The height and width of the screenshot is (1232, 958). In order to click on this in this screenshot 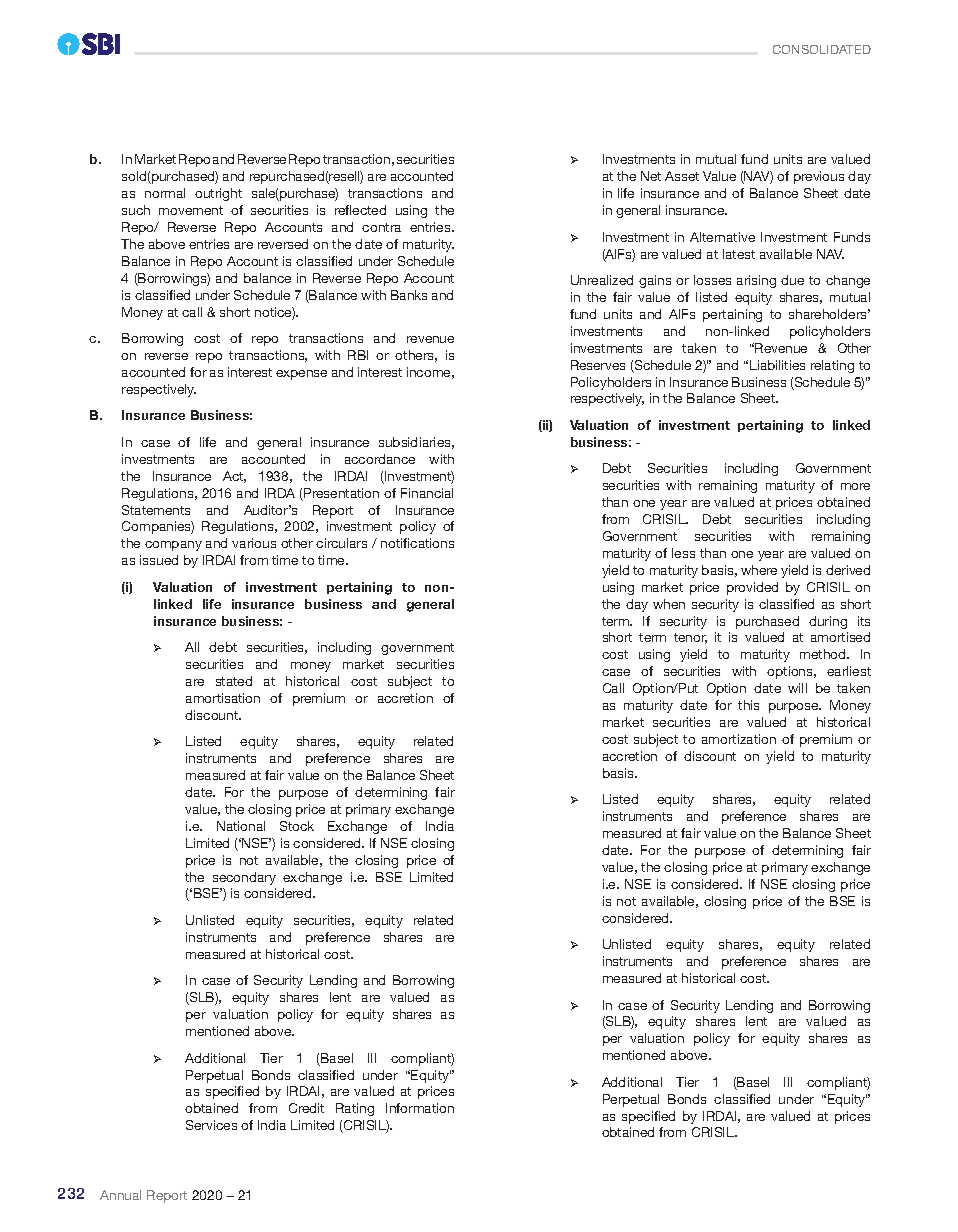, I will do `click(748, 705)`.
